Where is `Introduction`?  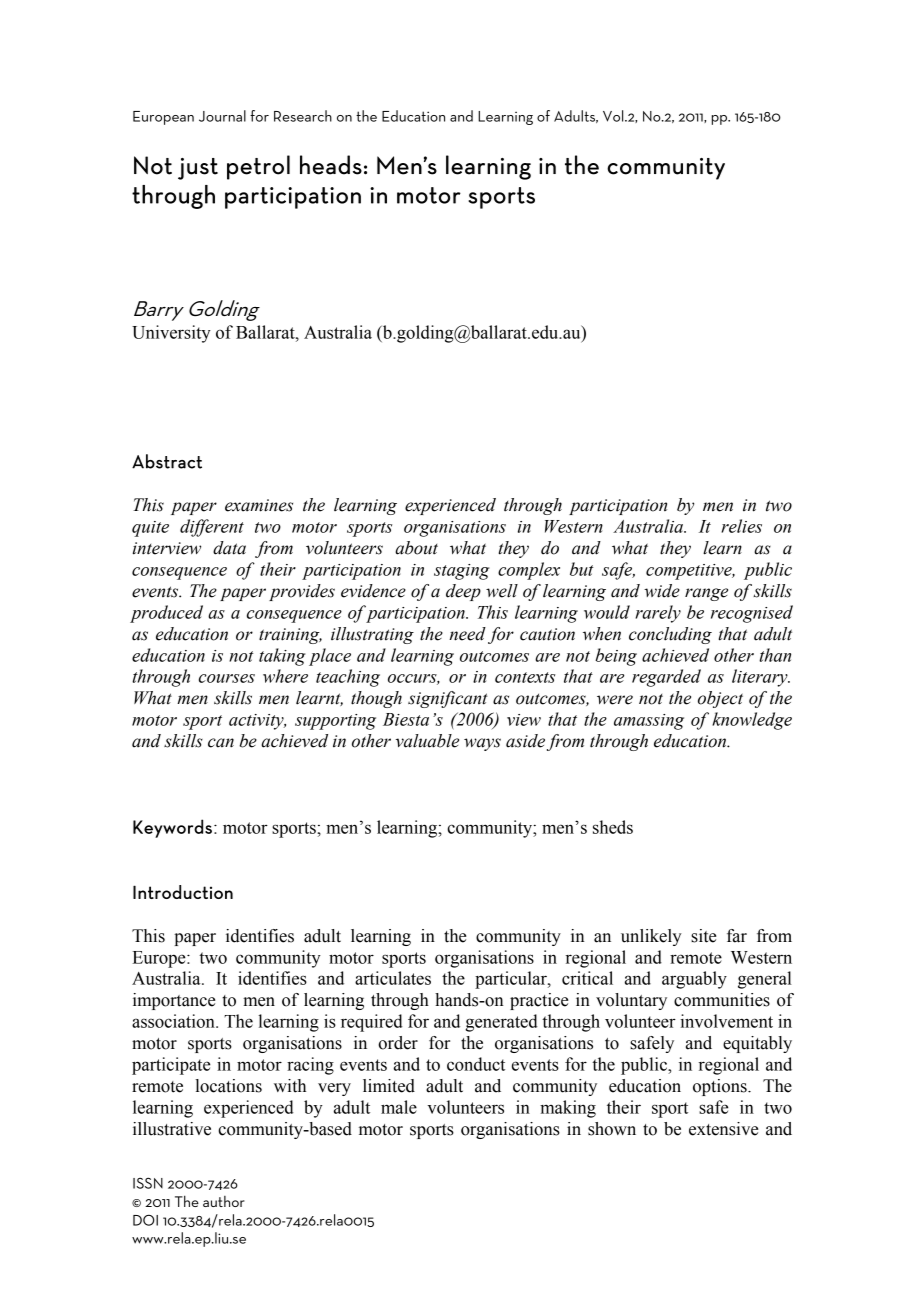
Introduction is located at coordinates (183, 892).
